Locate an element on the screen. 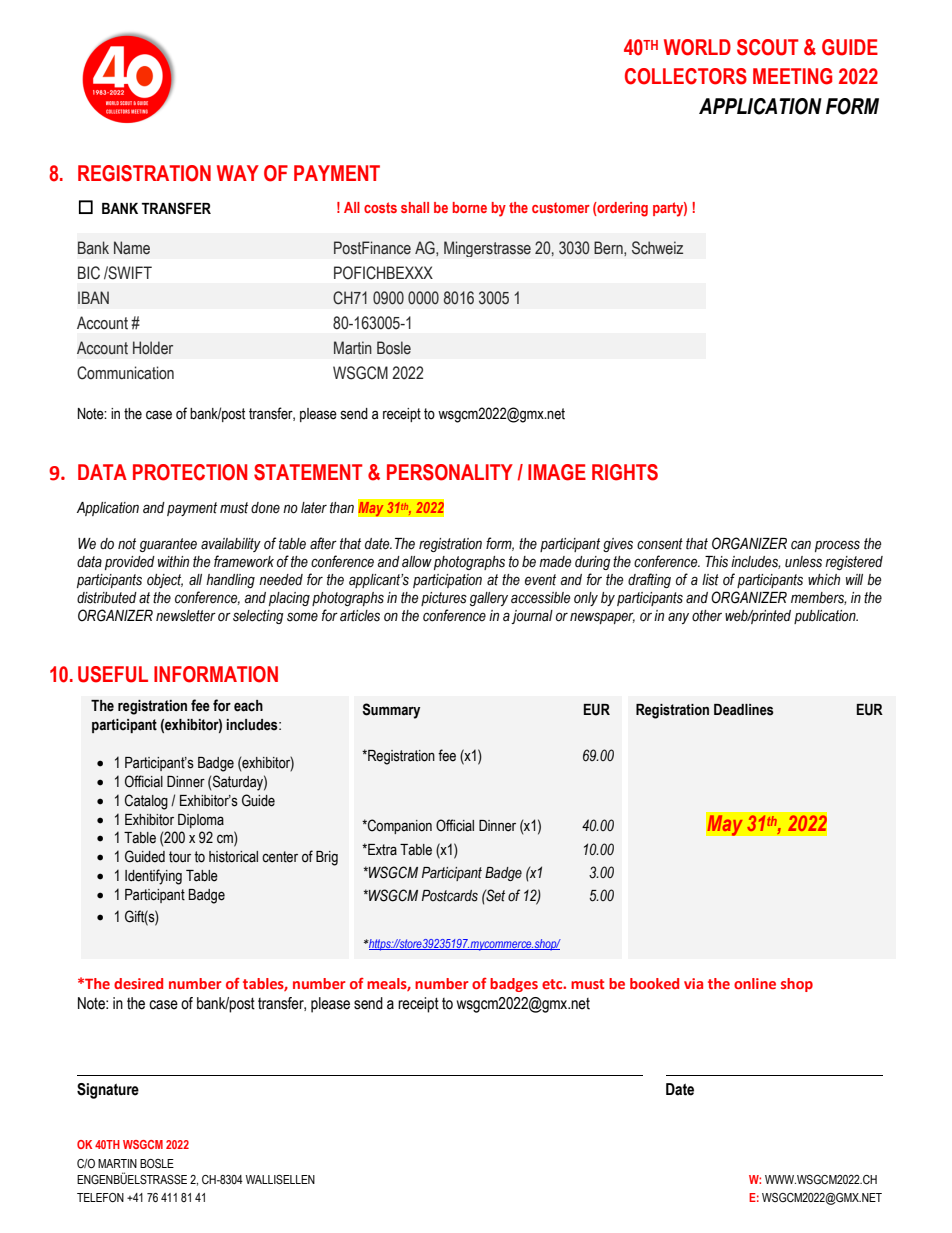  gallery is located at coordinates (489, 599).
